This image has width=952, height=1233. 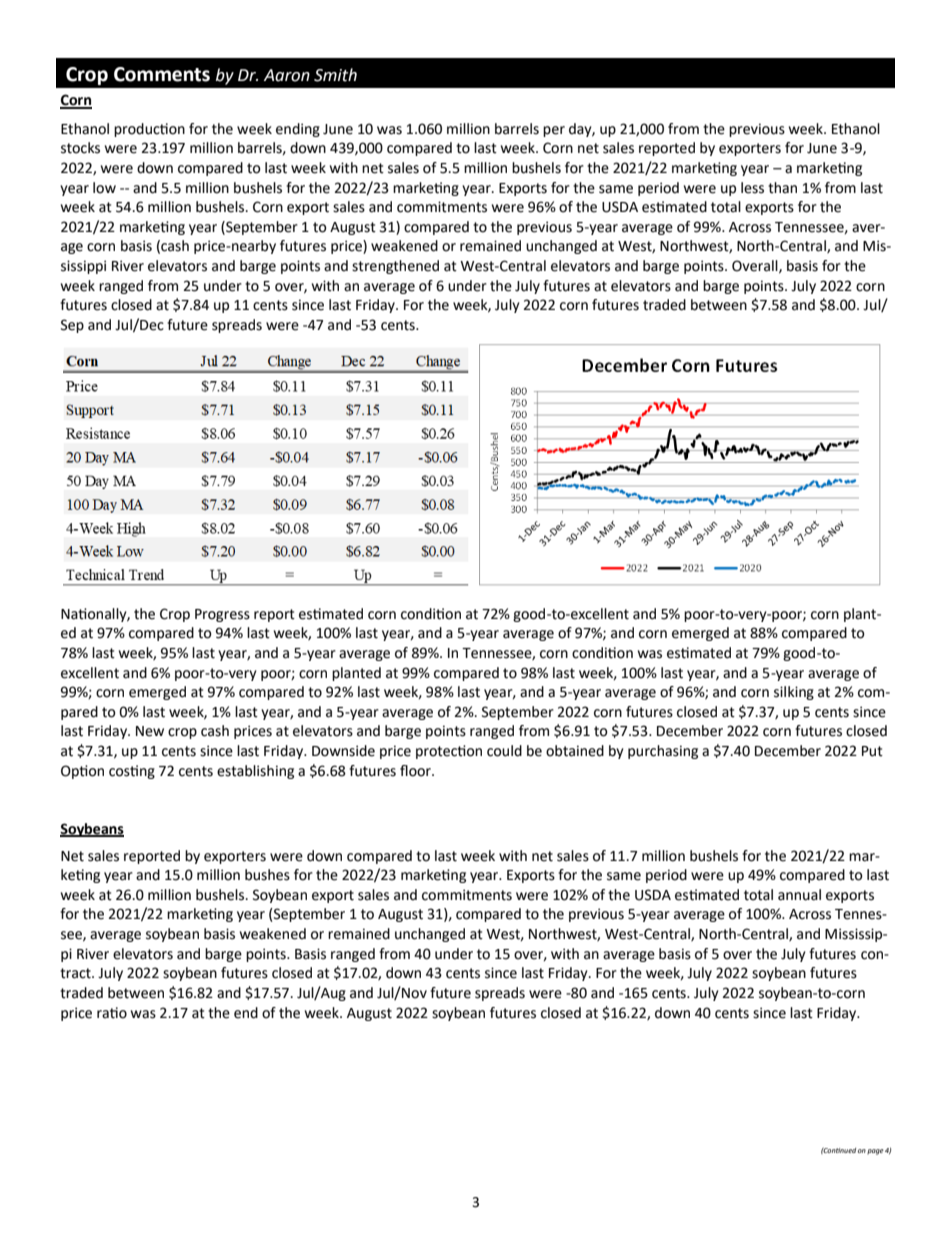 What do you see at coordinates (335, 75) in the image?
I see `Smith` at bounding box center [335, 75].
